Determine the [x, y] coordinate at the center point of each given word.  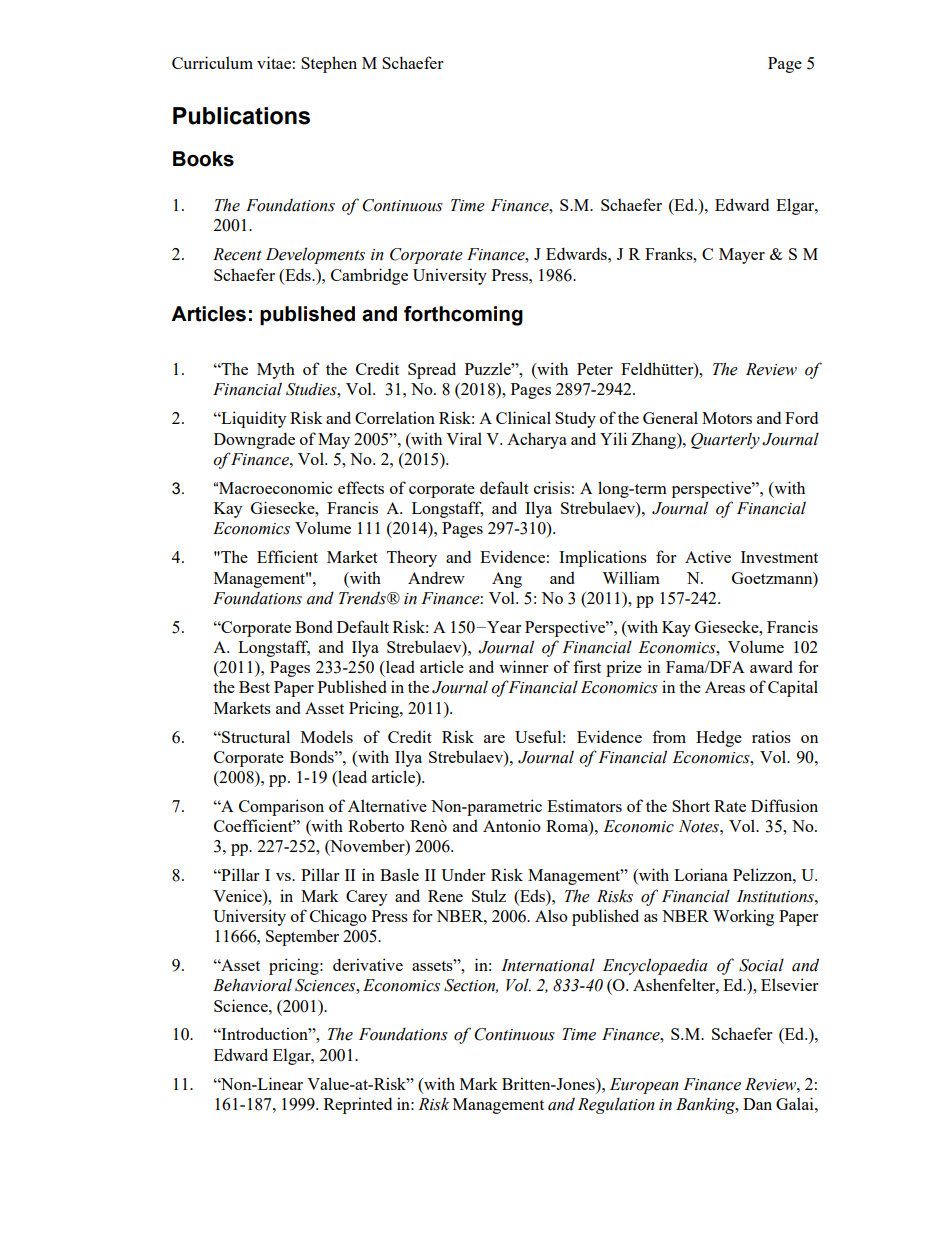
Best [254, 687]
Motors [727, 418]
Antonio [512, 825]
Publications [241, 116]
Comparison [281, 807]
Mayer [742, 256]
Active [708, 556]
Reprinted [358, 1105]
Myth [276, 370]
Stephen [329, 64]
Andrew [436, 577]
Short [691, 805]
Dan [757, 1104]
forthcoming [463, 316]
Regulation [616, 1106]
